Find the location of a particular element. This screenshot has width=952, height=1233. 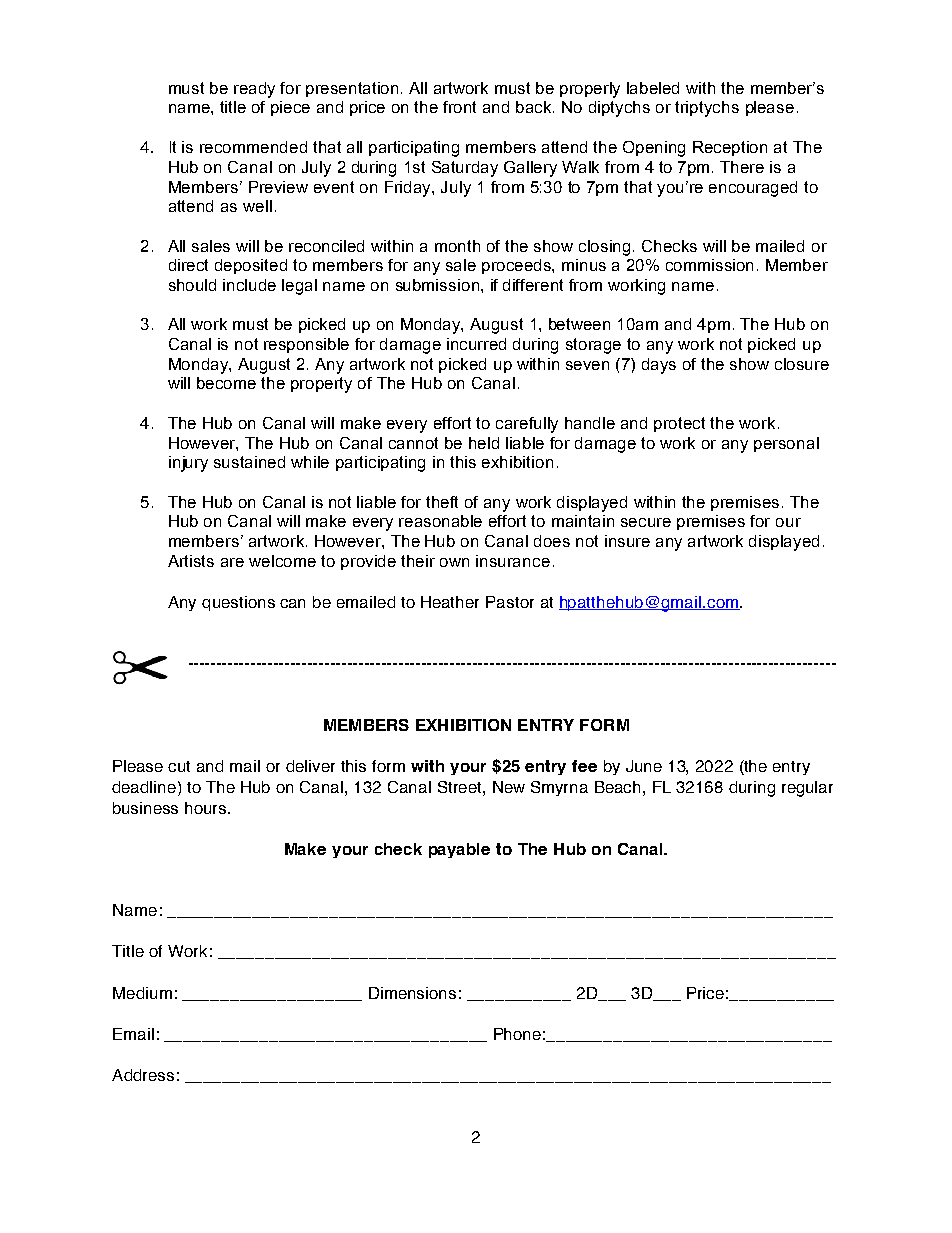

days is located at coordinates (659, 366).
